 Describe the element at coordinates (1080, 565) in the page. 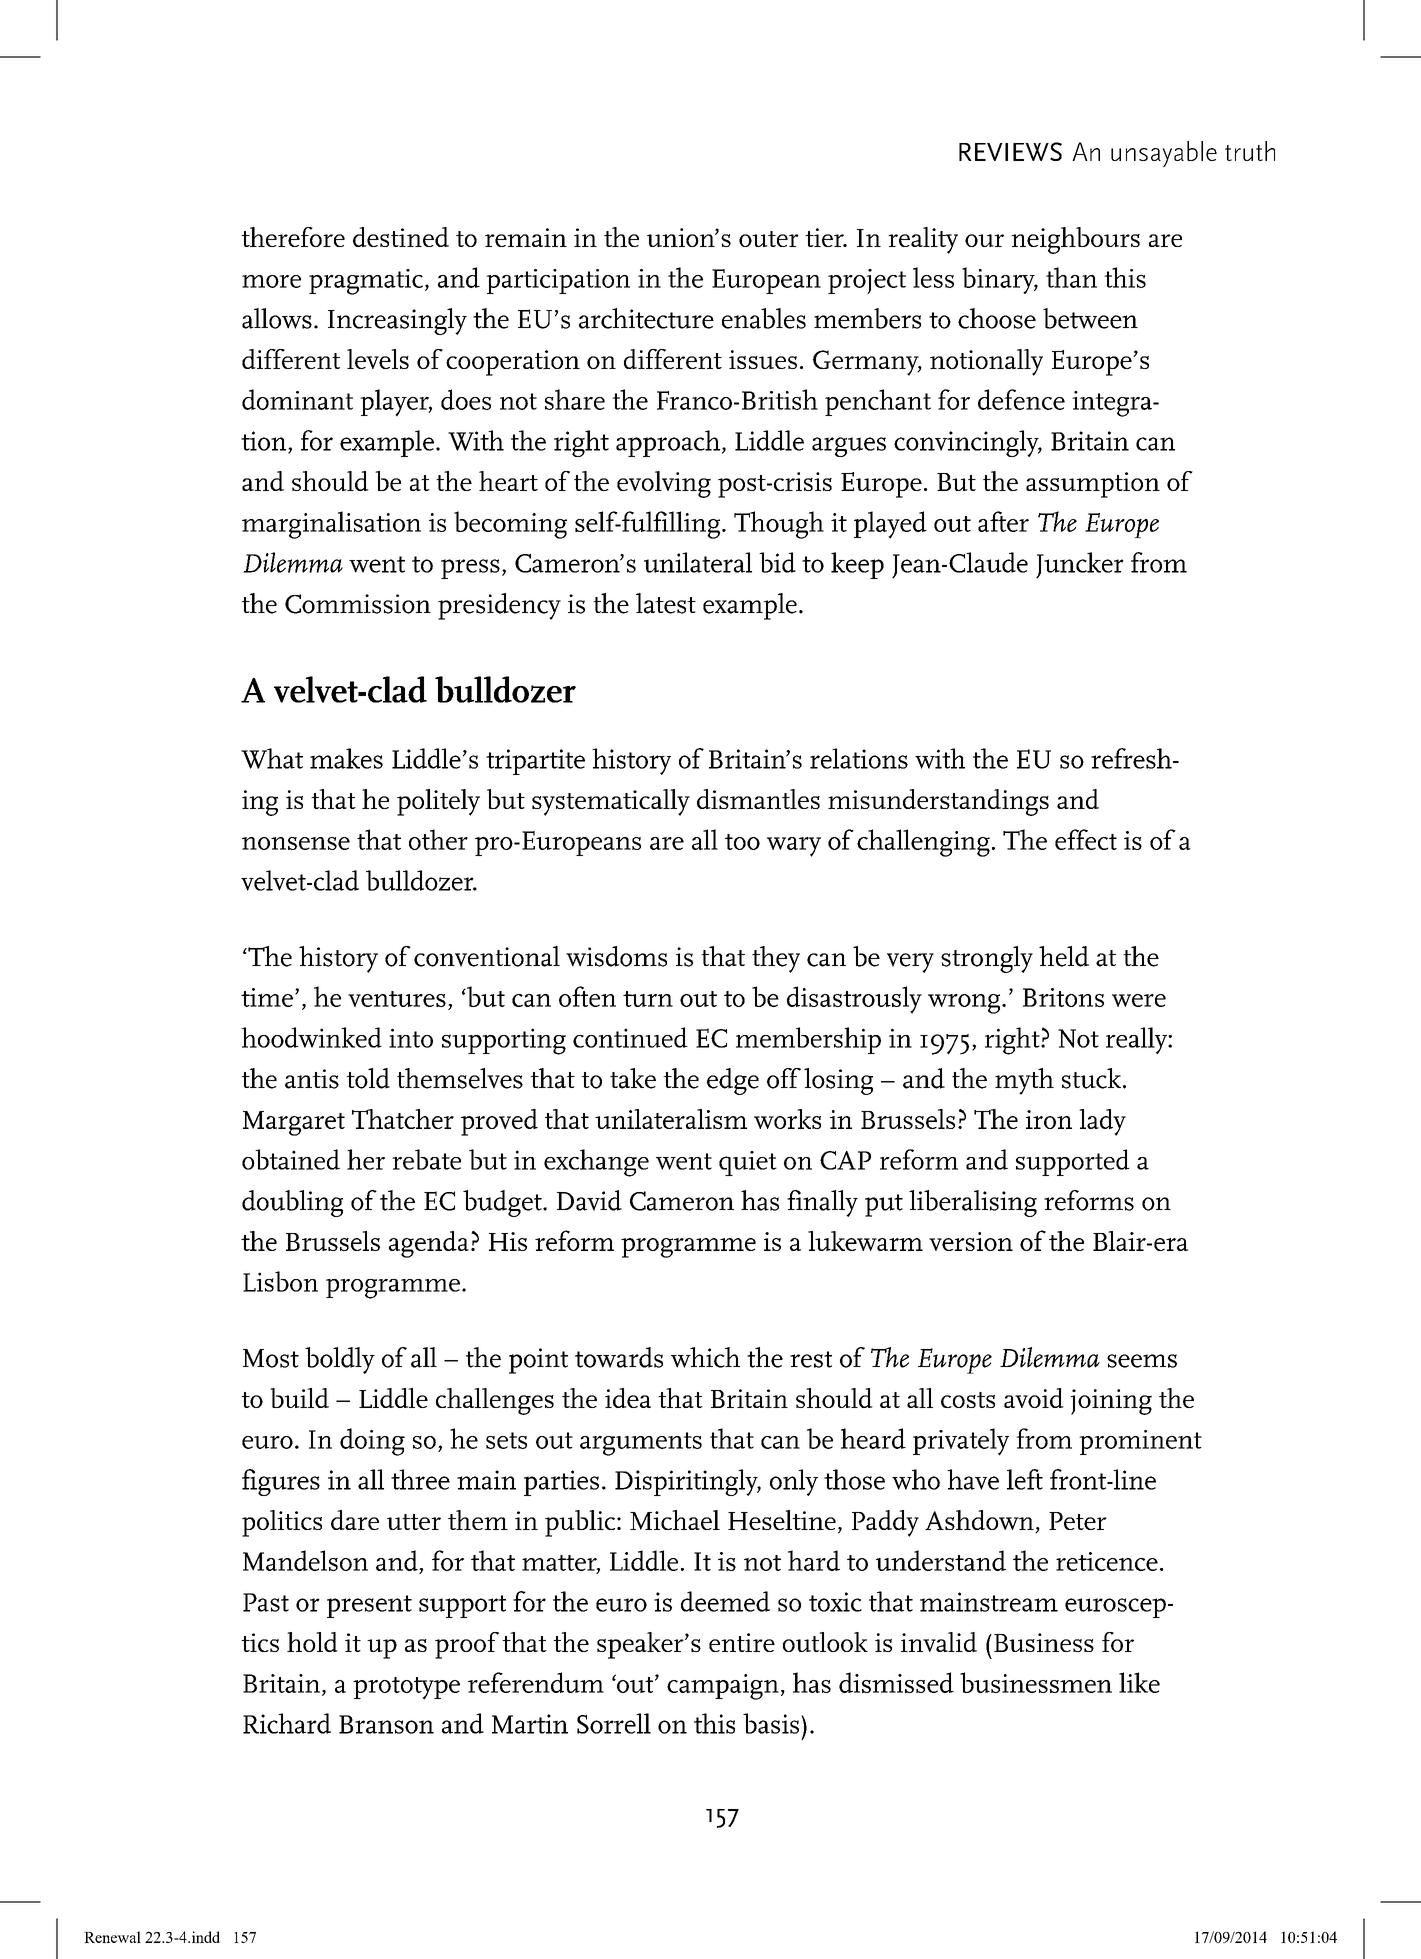

I see `Juncker` at that location.
